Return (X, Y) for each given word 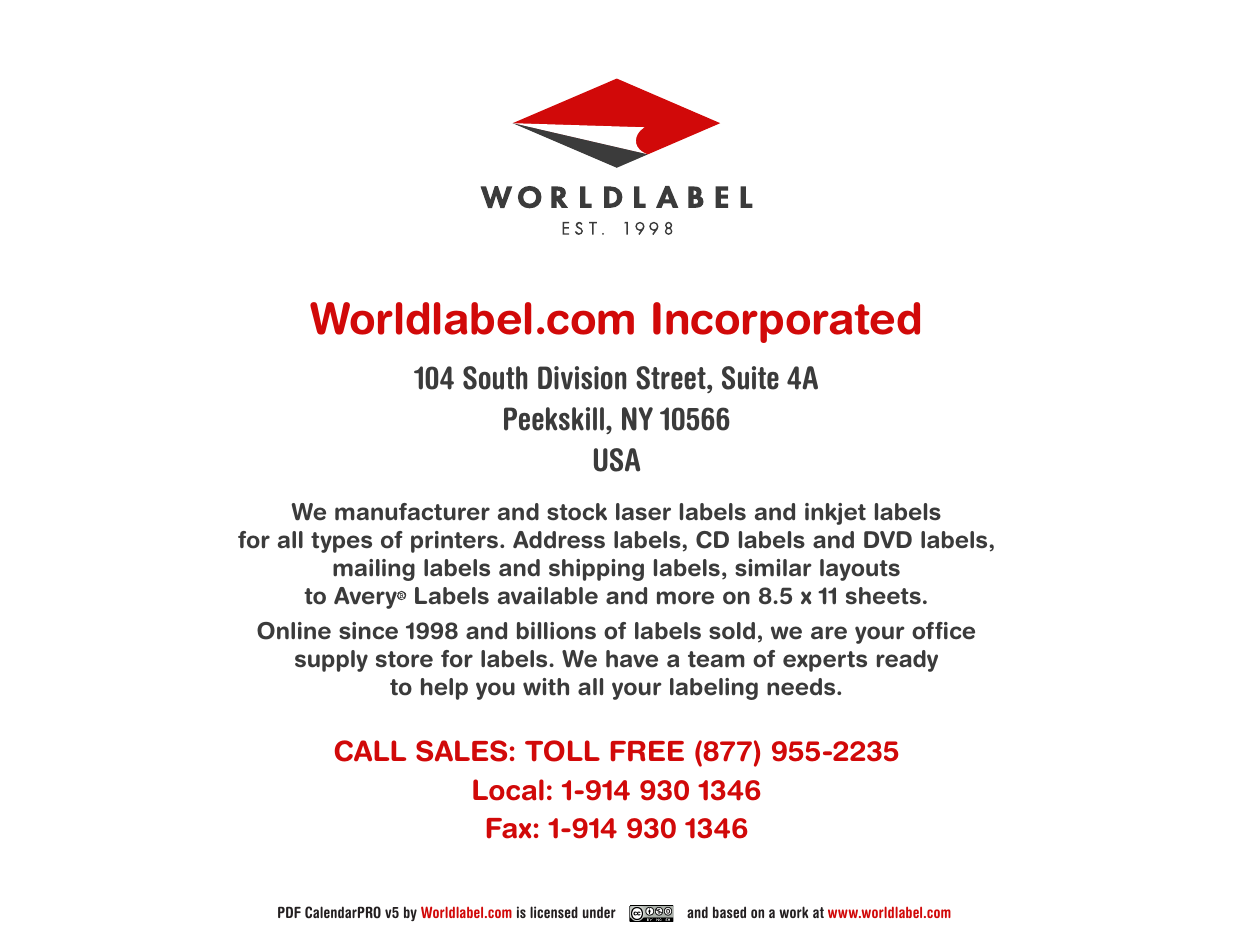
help (444, 689)
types (341, 542)
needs (802, 687)
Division (582, 378)
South (495, 378)
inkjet (835, 514)
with (546, 687)
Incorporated (786, 322)
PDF (289, 912)
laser (643, 512)
